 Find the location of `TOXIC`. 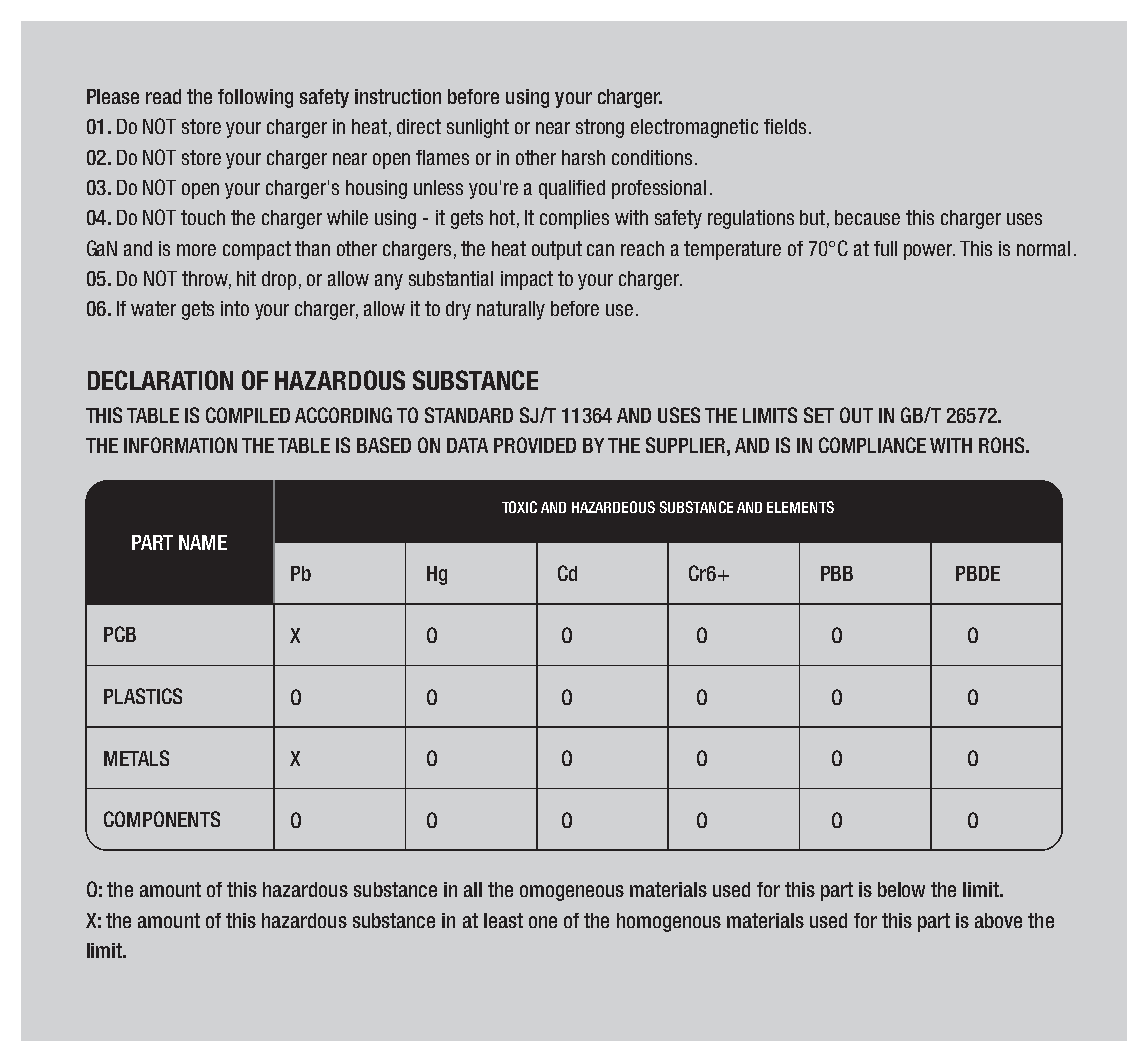

TOXIC is located at coordinates (519, 507).
